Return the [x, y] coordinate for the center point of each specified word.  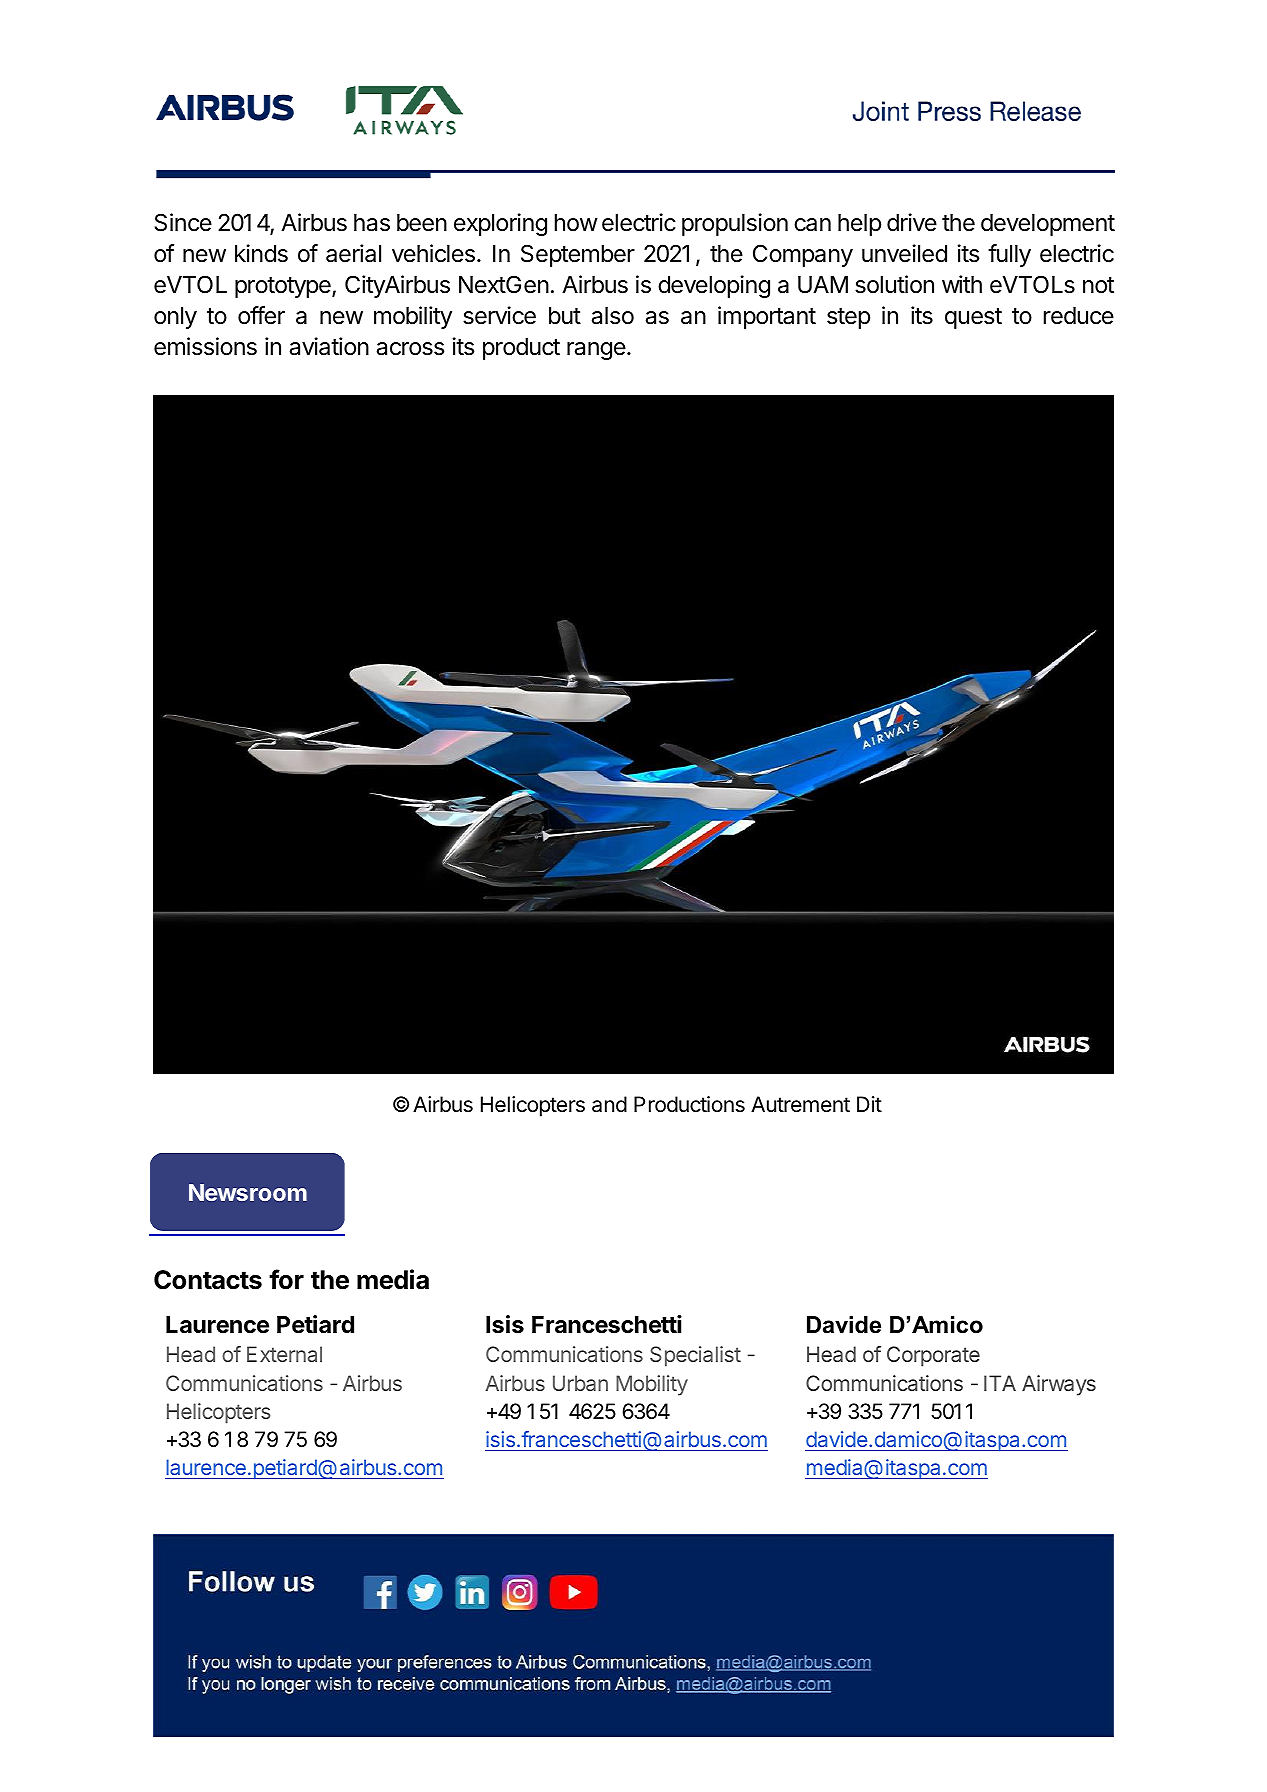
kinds [261, 253]
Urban [580, 1383]
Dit [869, 1104]
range [596, 351]
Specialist [695, 1356]
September [578, 255]
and [609, 1104]
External [284, 1354]
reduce [1079, 316]
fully [1009, 255]
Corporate [933, 1356]
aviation [329, 346]
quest [973, 318]
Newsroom [248, 1192]
